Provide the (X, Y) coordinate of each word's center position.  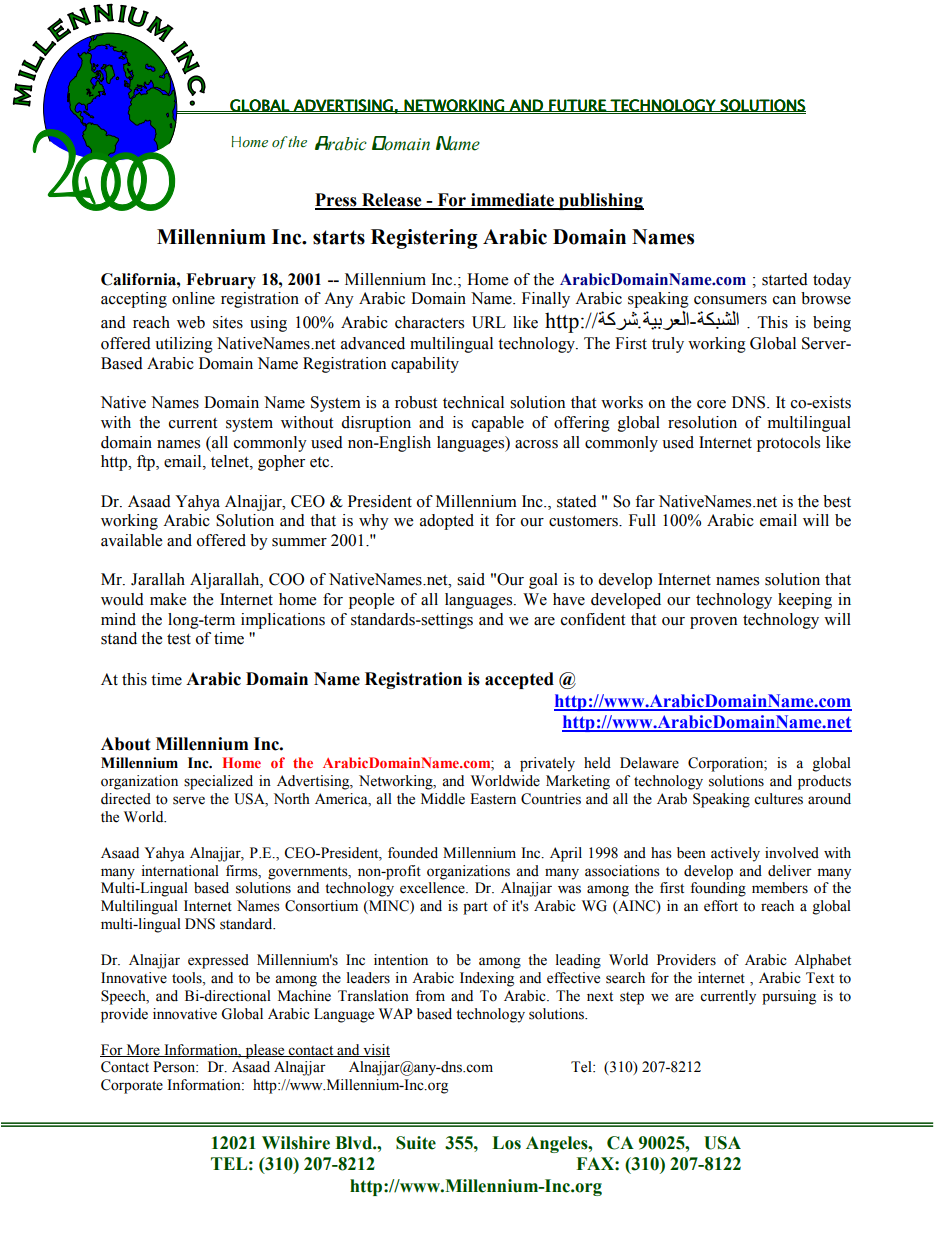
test (179, 639)
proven (713, 623)
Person (175, 1067)
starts (339, 237)
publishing (600, 201)
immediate (512, 201)
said (471, 579)
